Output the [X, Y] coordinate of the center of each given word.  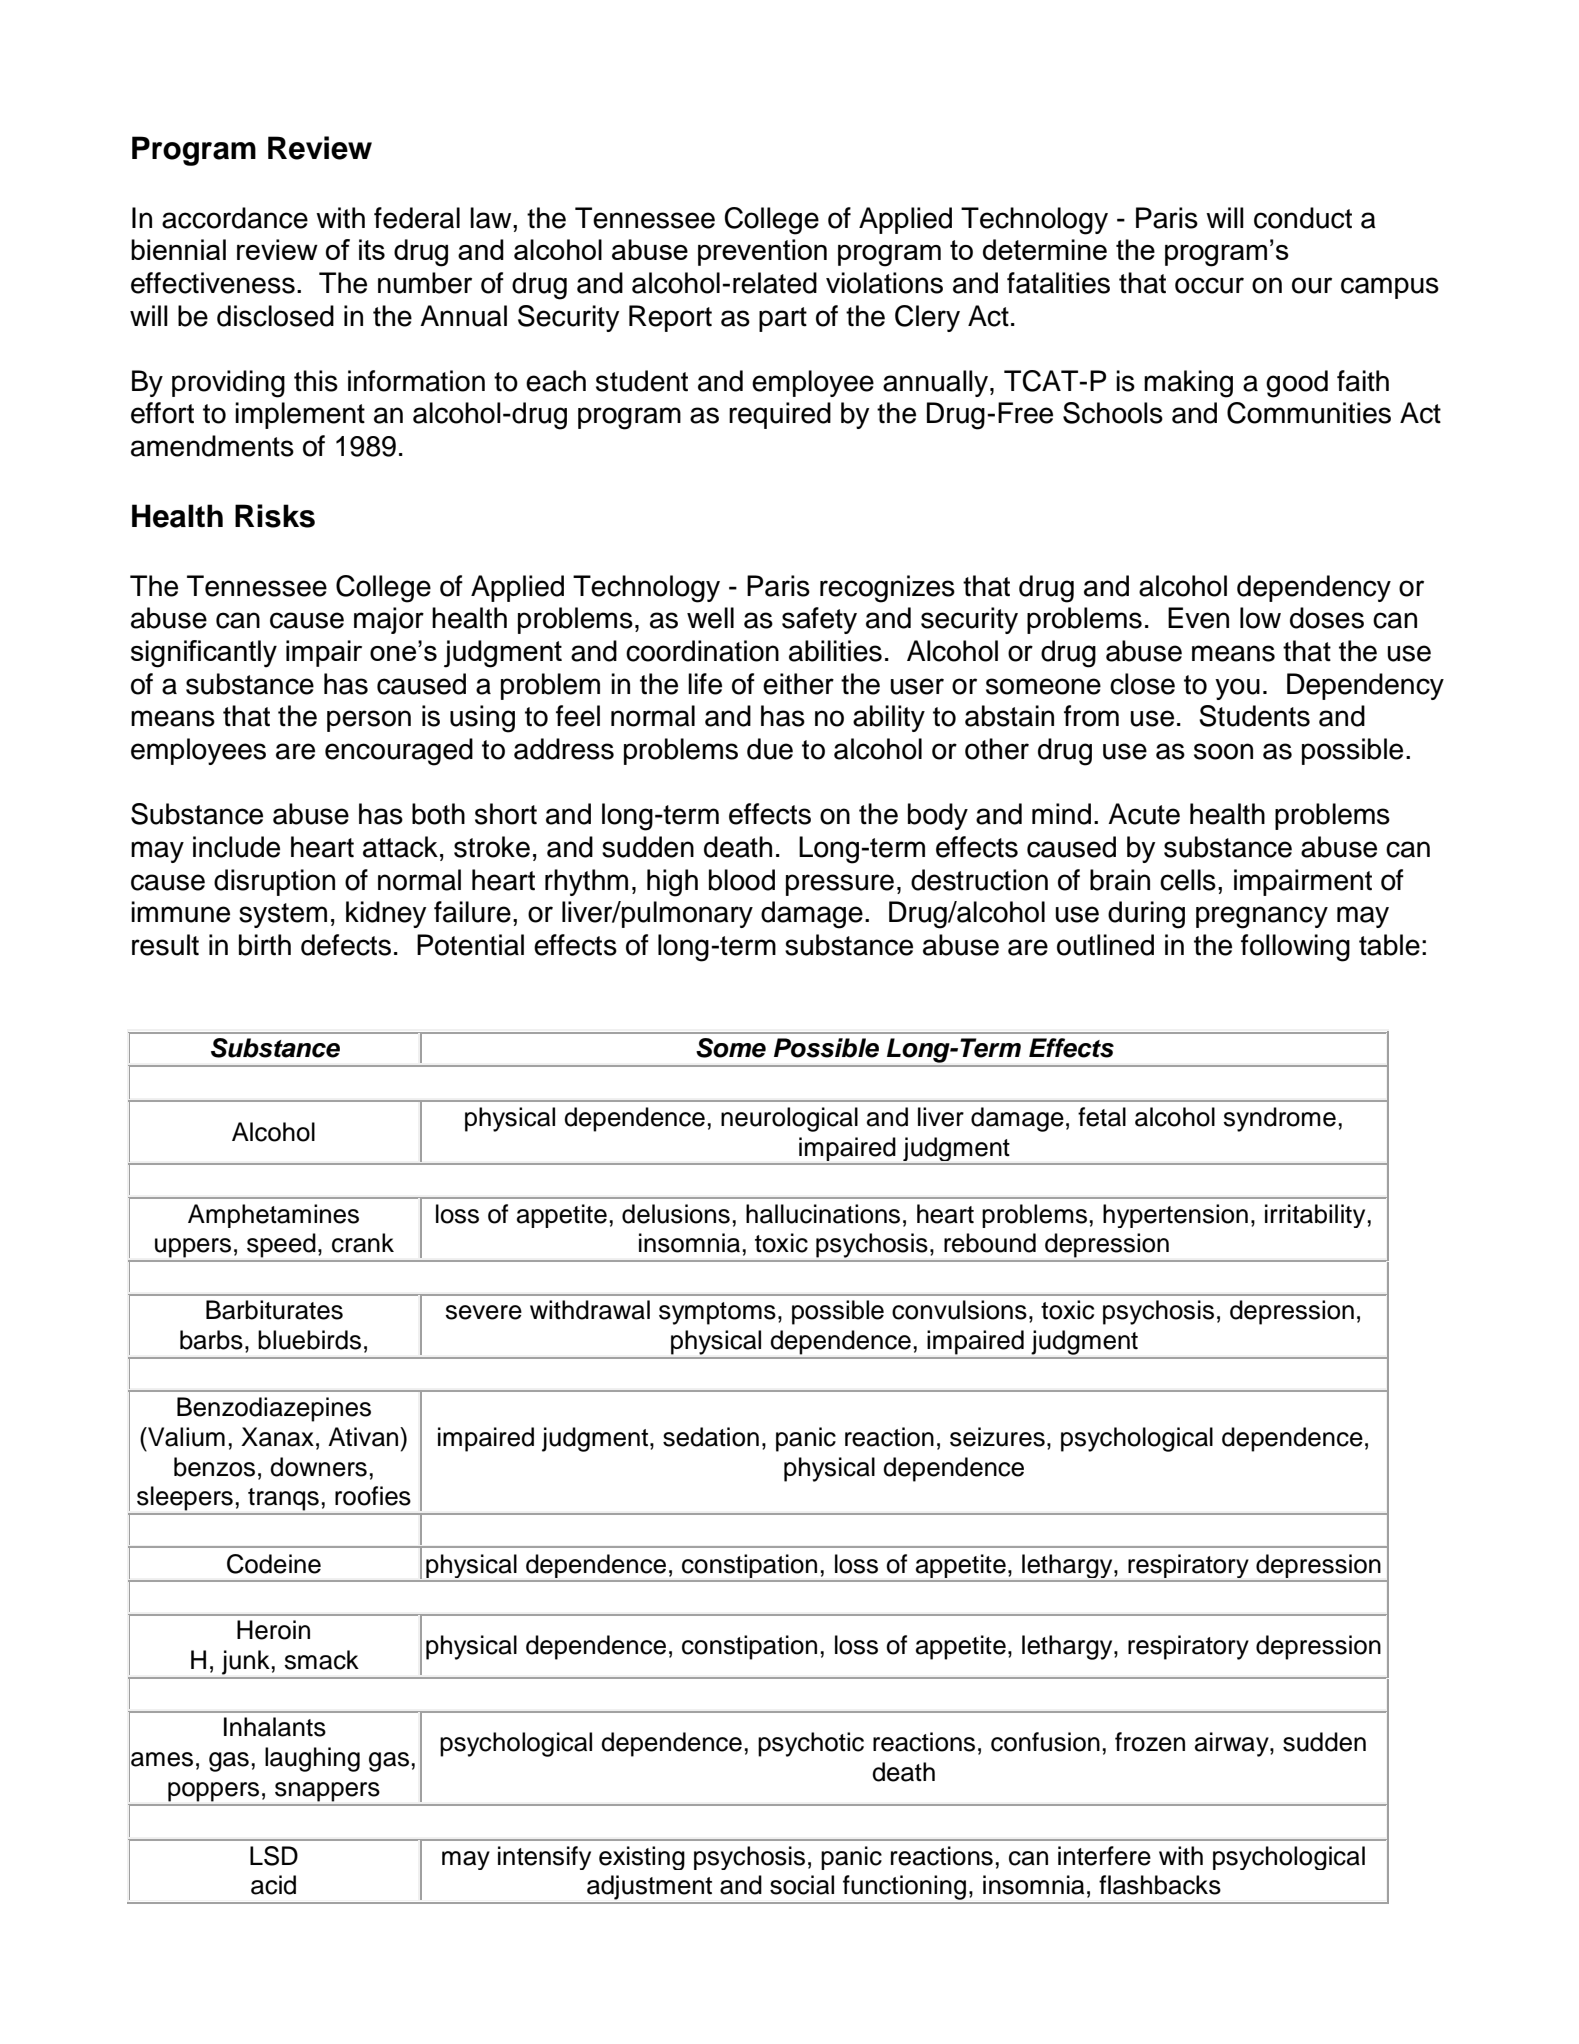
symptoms [717, 1313]
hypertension [1175, 1216]
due [770, 749]
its [372, 249]
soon [1223, 751]
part [783, 319]
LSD [274, 1856]
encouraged [399, 752]
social [802, 1885]
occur [1209, 285]
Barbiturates [274, 1310]
